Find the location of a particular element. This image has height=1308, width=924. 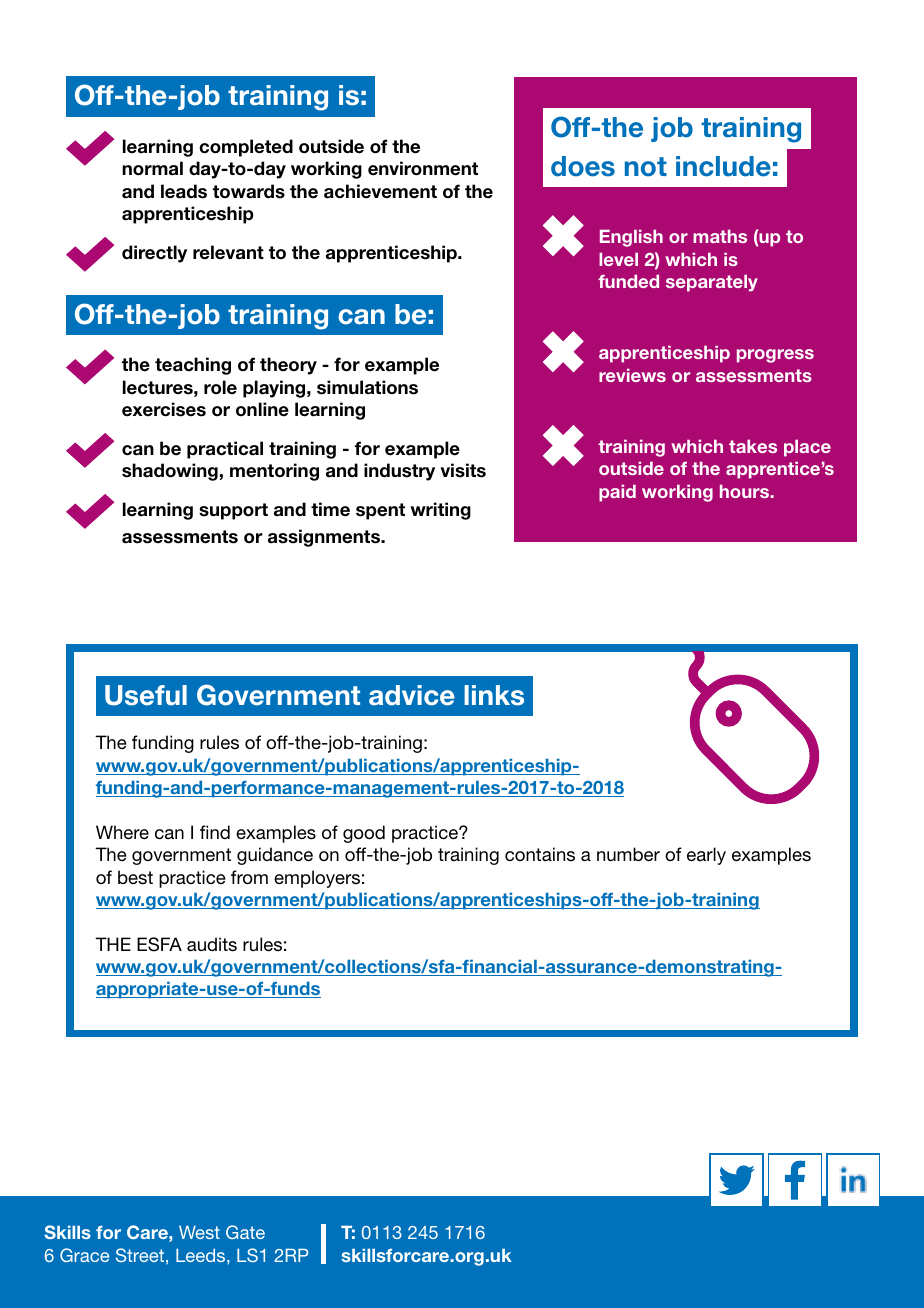

contains is located at coordinates (540, 854).
